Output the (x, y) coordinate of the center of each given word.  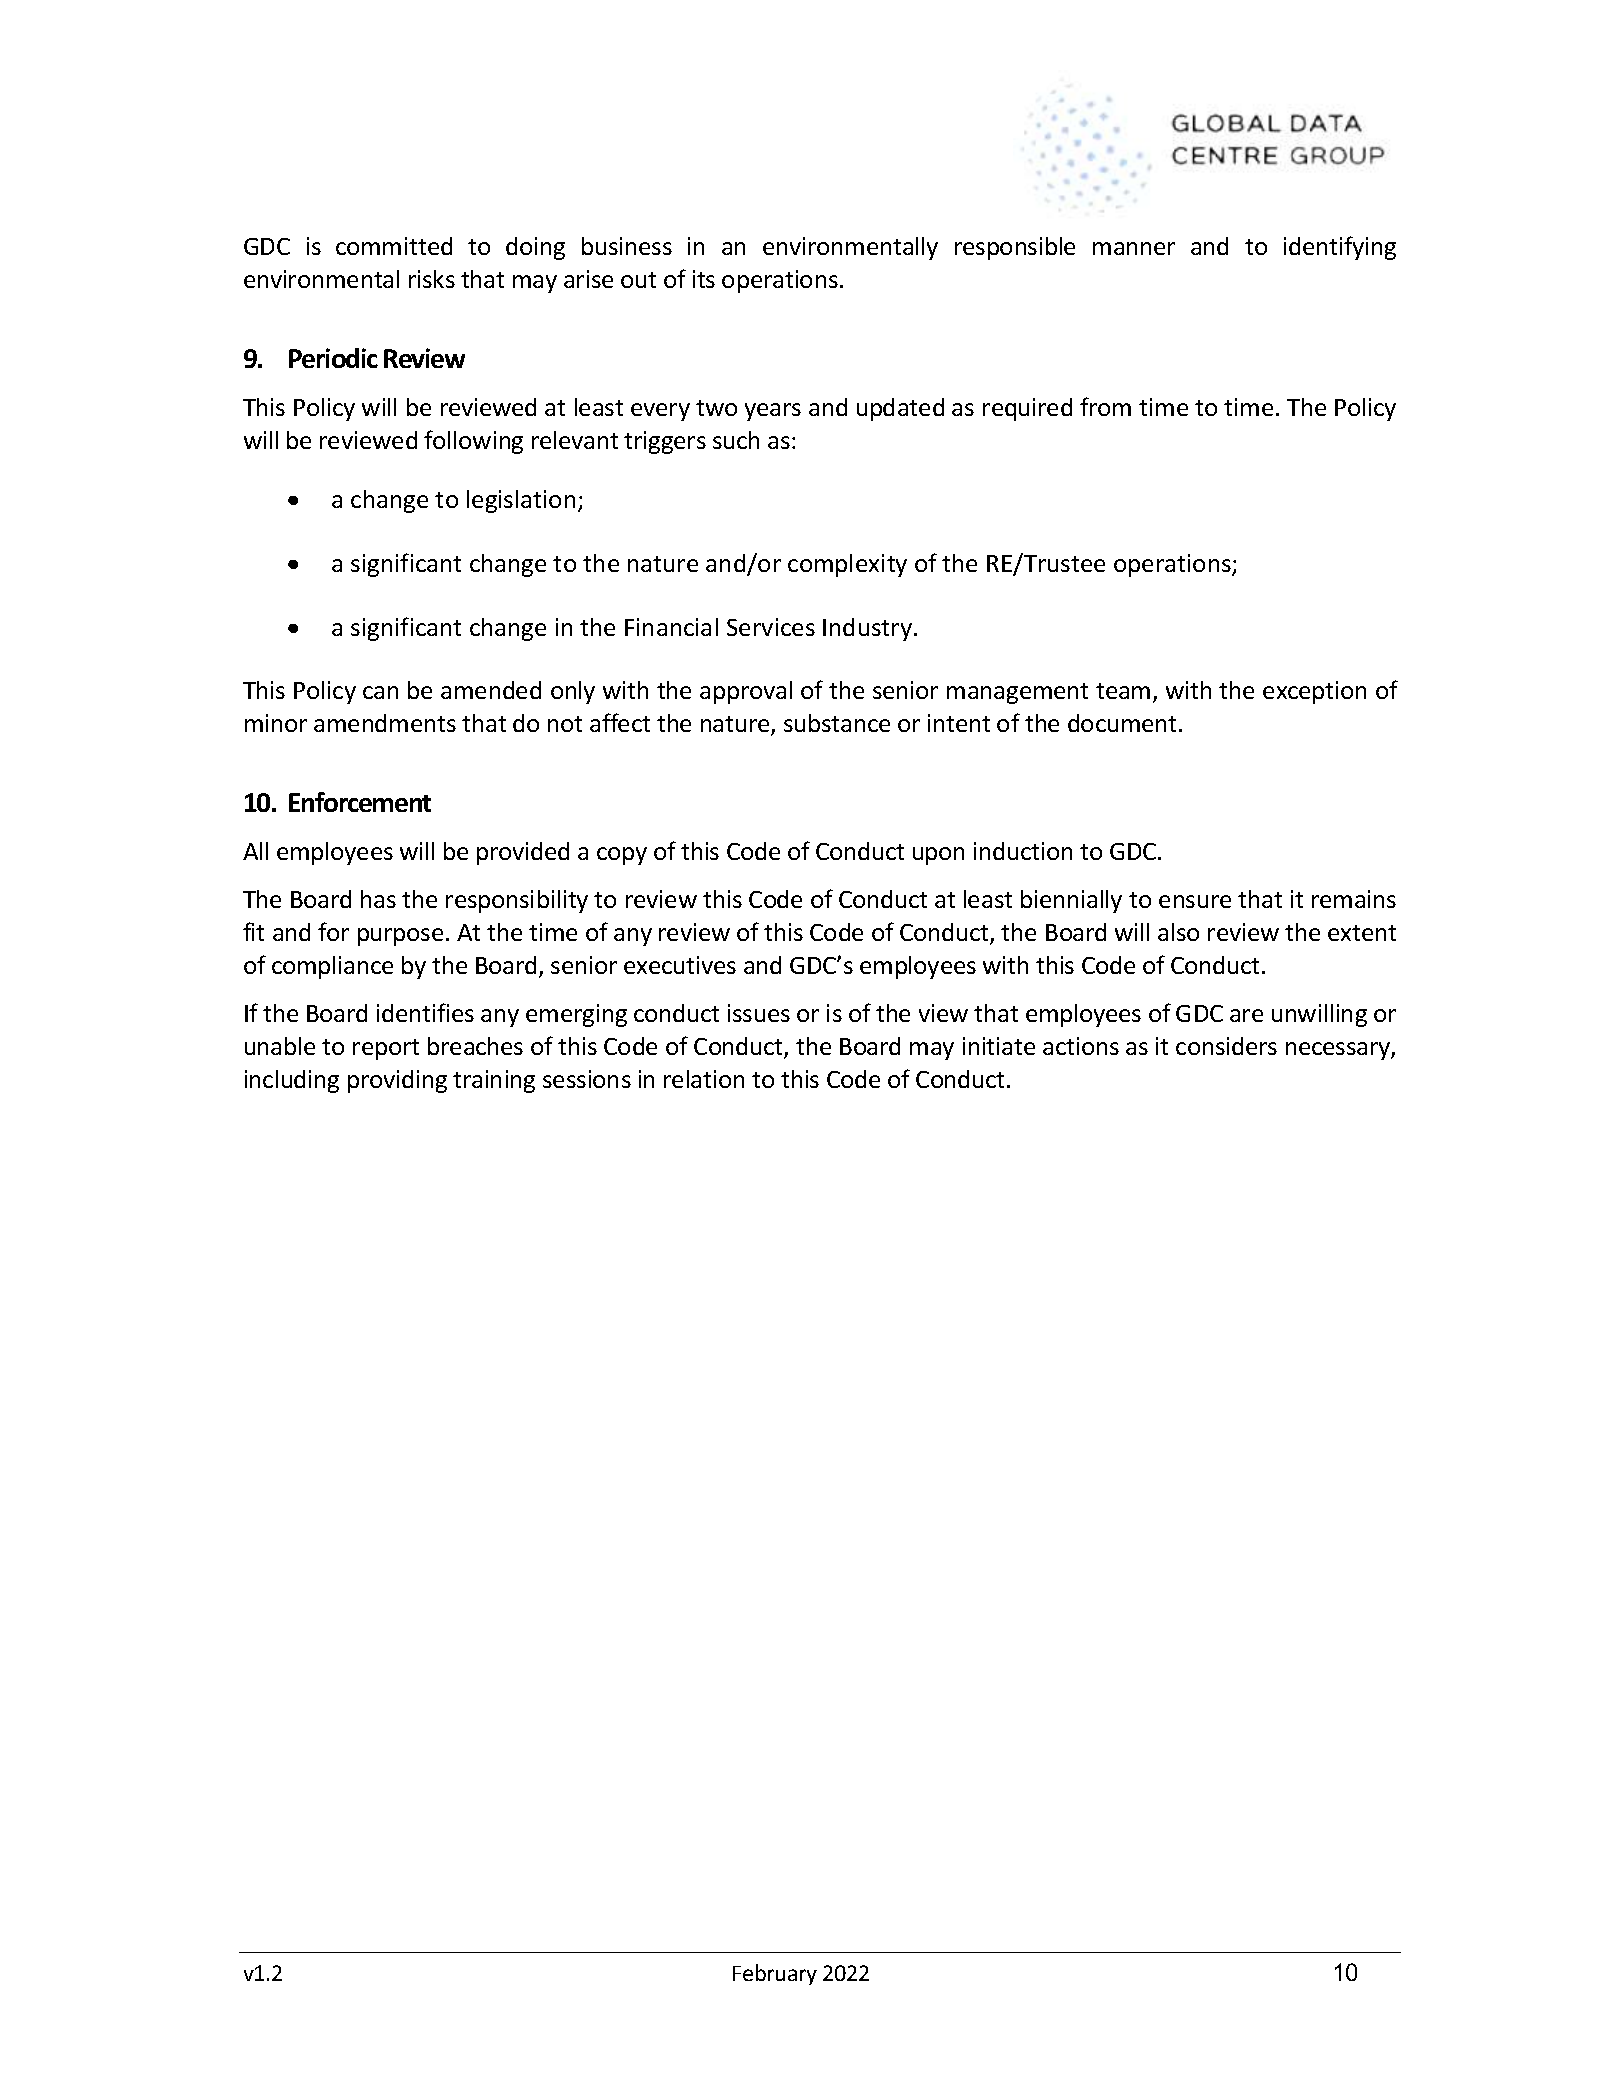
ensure (1195, 901)
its (704, 279)
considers (1226, 1046)
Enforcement (360, 802)
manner (1134, 248)
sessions (587, 1079)
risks (432, 279)
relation (704, 1079)
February (775, 1974)
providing (397, 1081)
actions (1081, 1046)
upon (938, 856)
